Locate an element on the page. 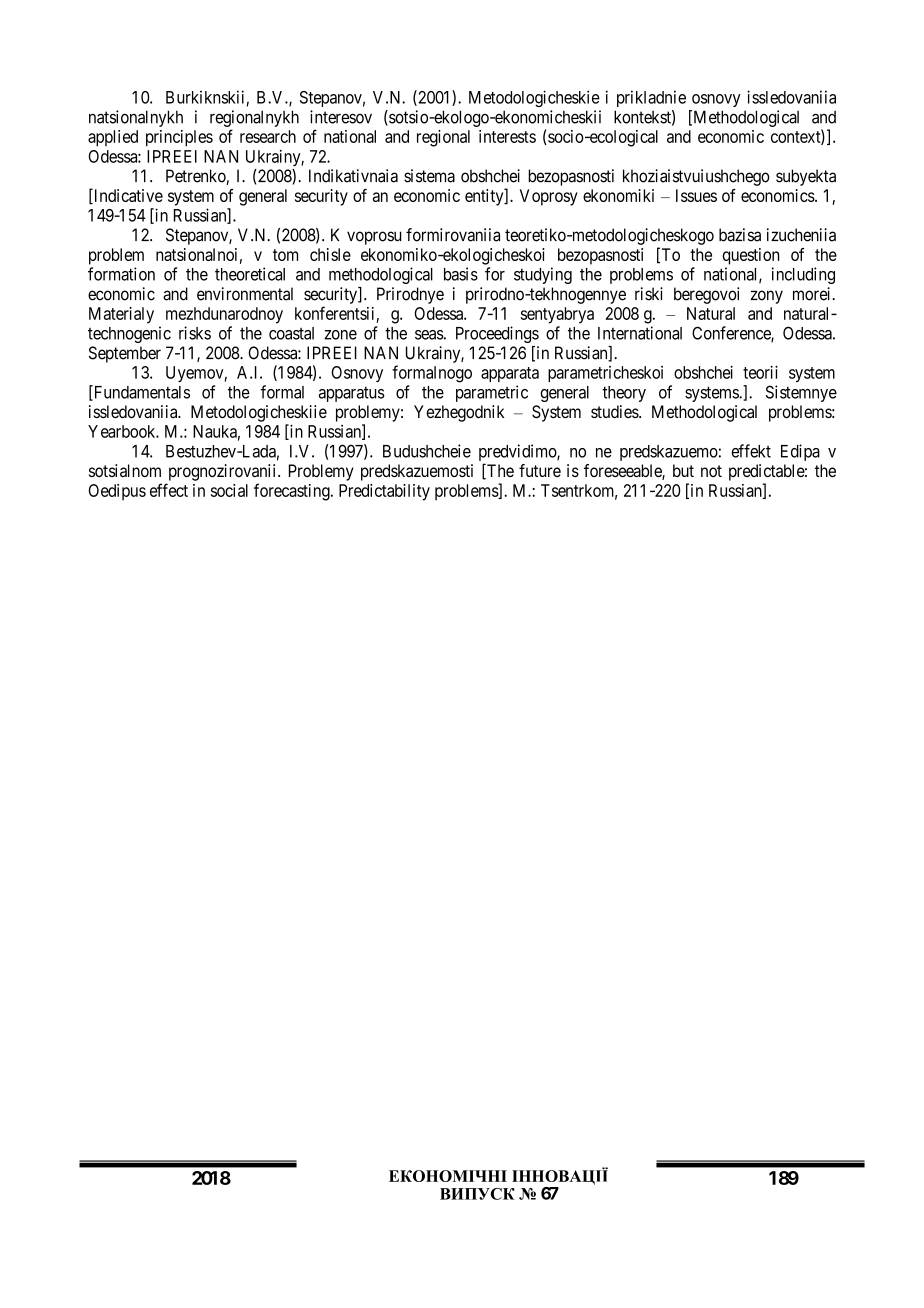  principles is located at coordinates (179, 138).
